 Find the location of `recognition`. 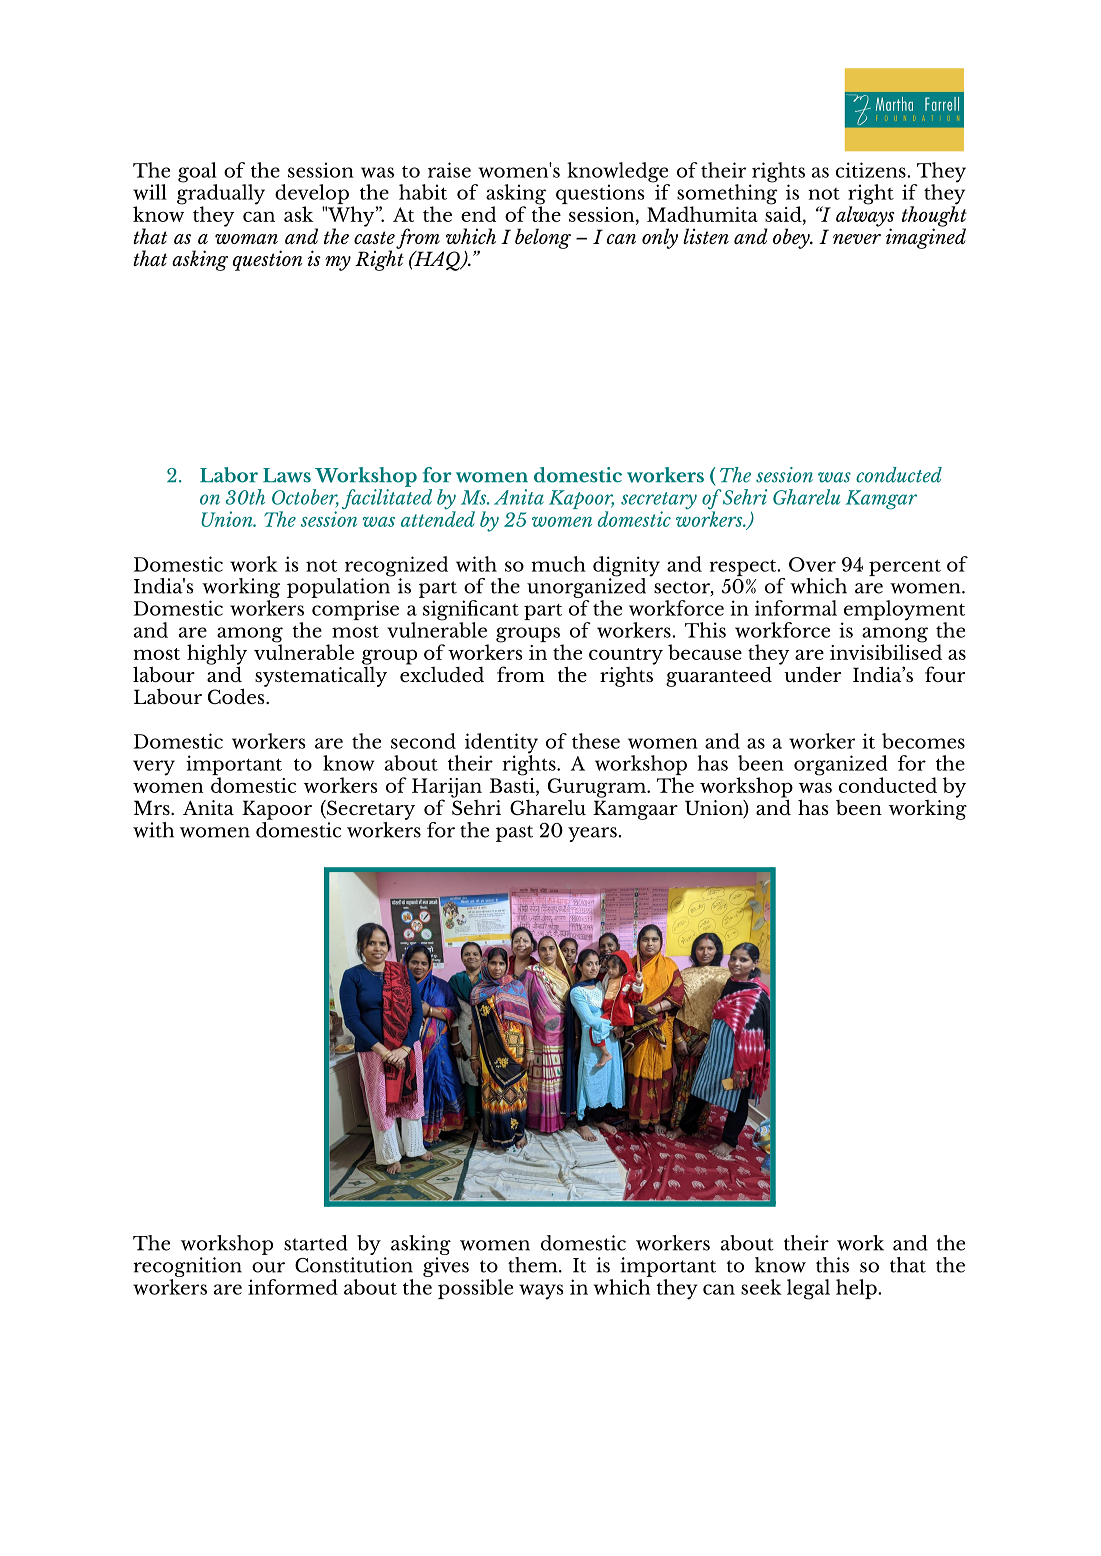

recognition is located at coordinates (187, 1268).
